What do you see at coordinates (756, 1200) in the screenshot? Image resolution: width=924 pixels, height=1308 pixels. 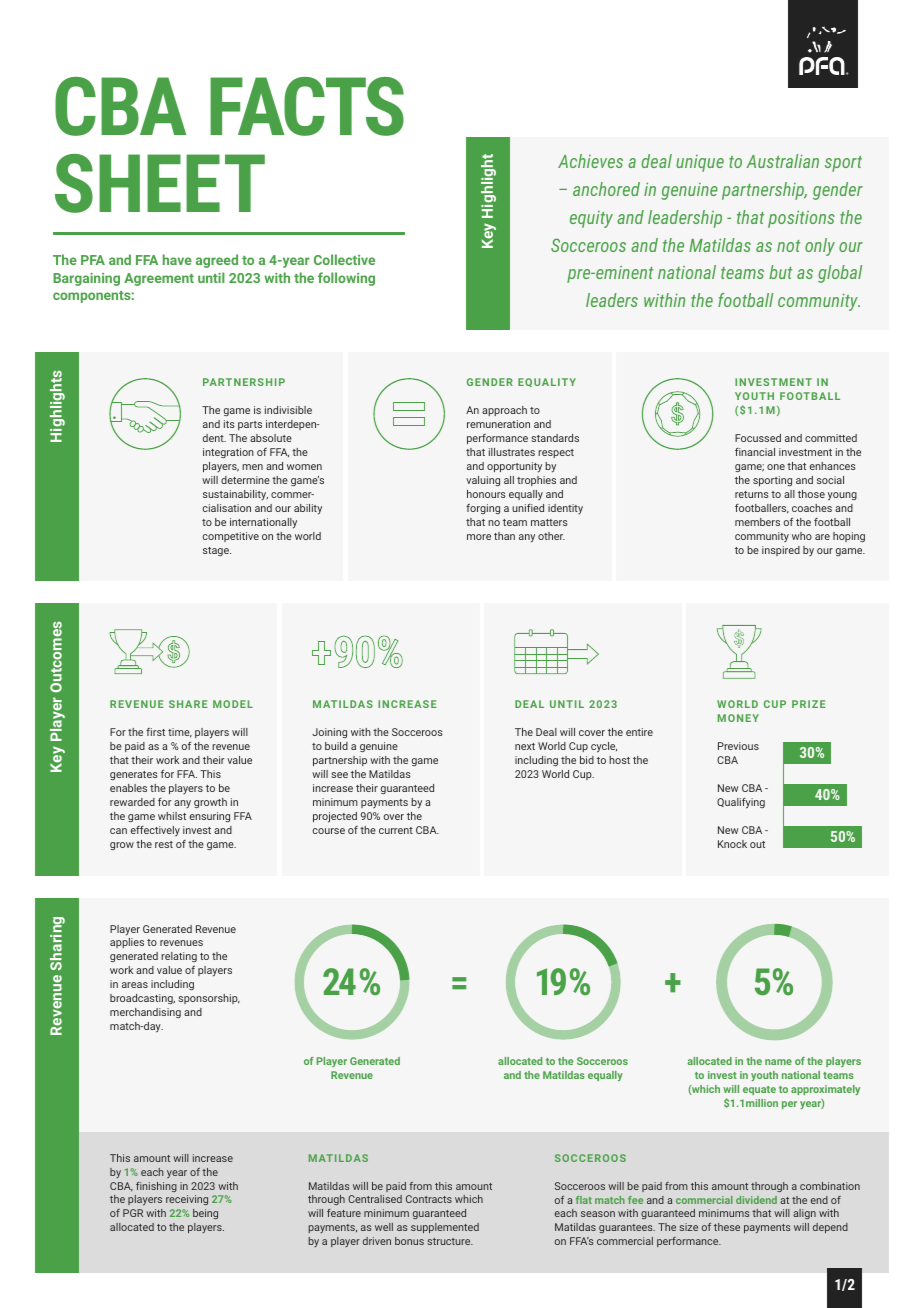 I see `dividend` at bounding box center [756, 1200].
